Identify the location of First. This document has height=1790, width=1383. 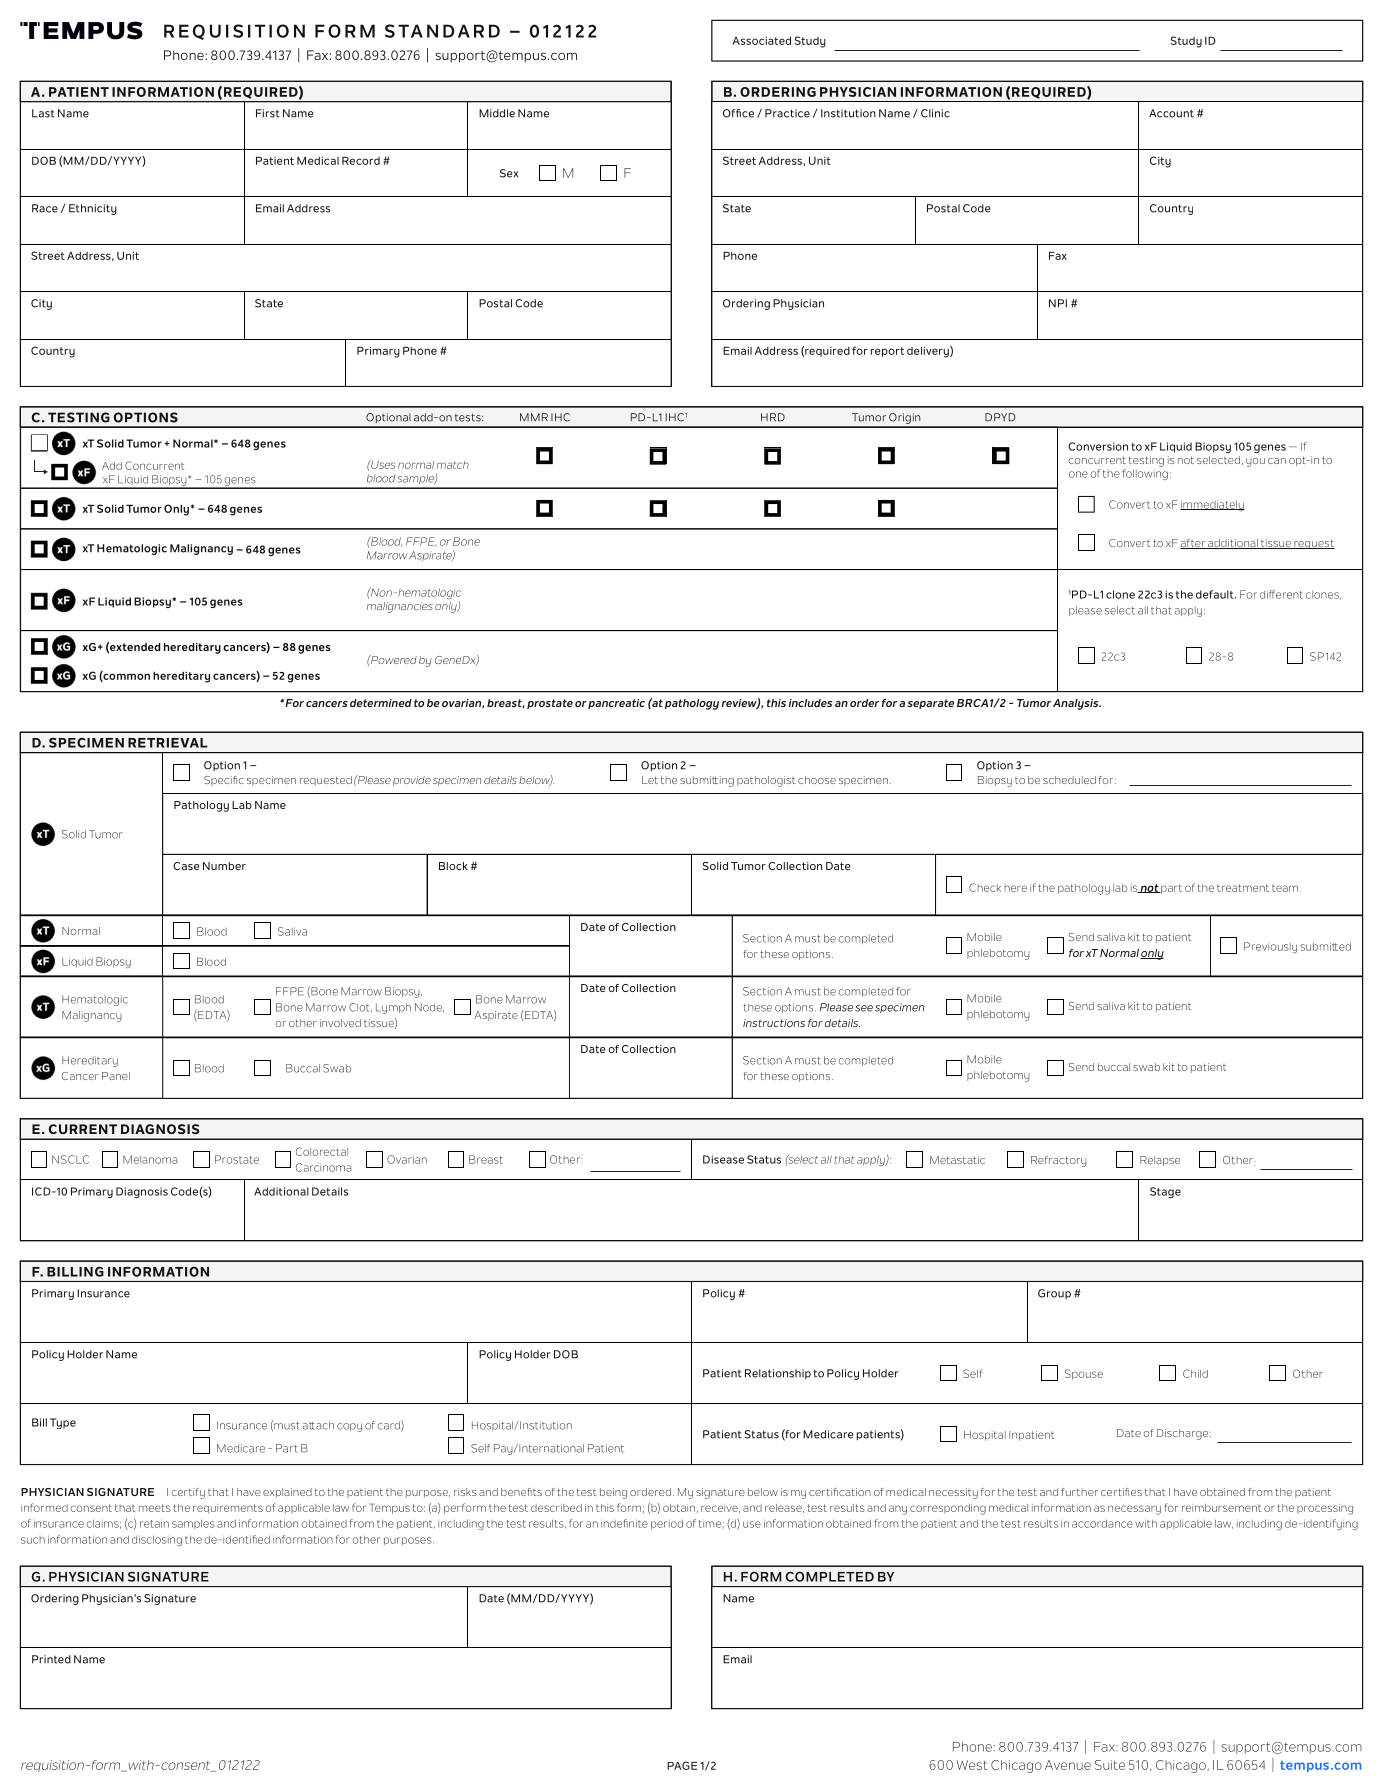
(268, 113).
